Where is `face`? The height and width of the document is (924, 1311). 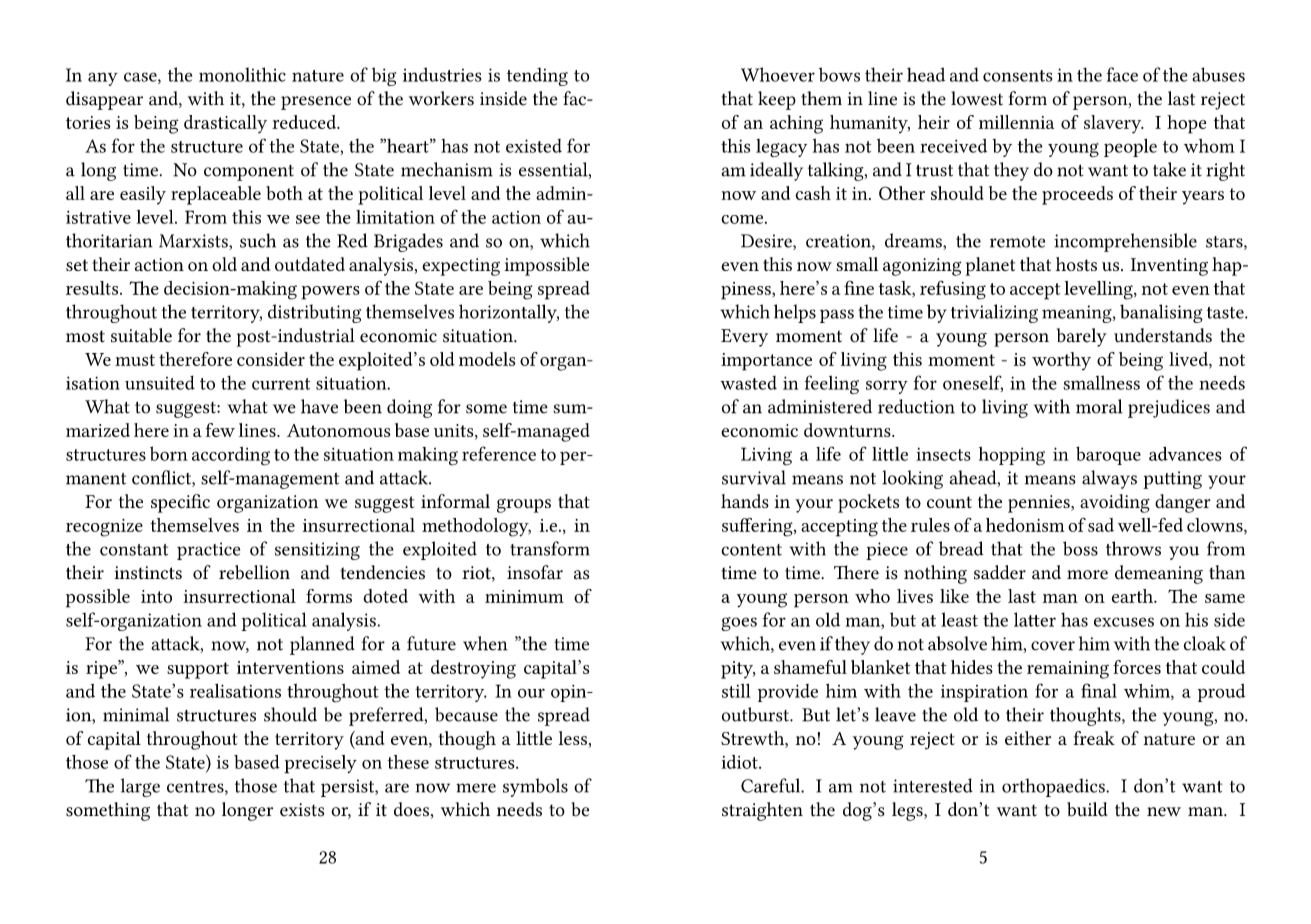 face is located at coordinates (1122, 74).
